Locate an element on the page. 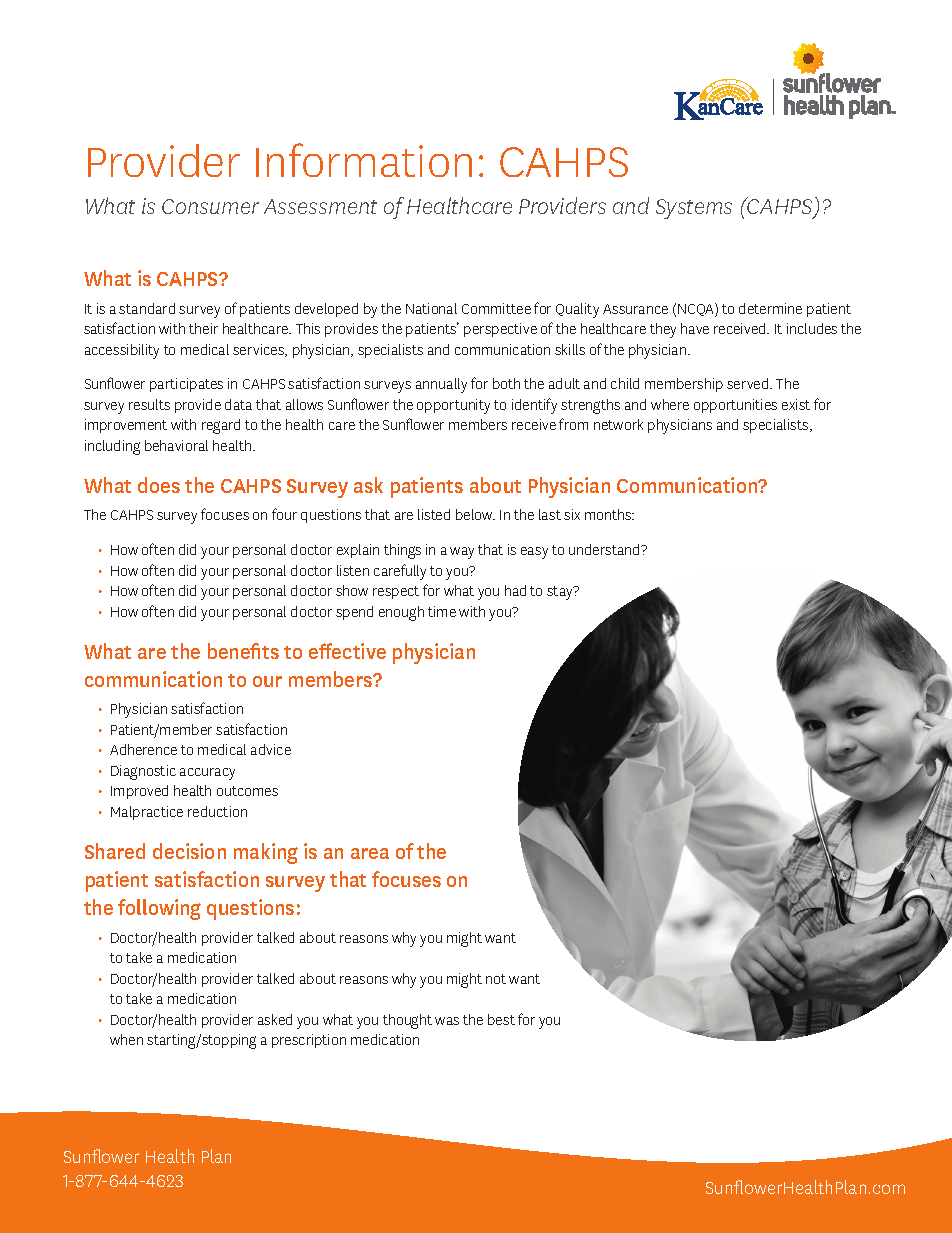  area is located at coordinates (370, 853).
